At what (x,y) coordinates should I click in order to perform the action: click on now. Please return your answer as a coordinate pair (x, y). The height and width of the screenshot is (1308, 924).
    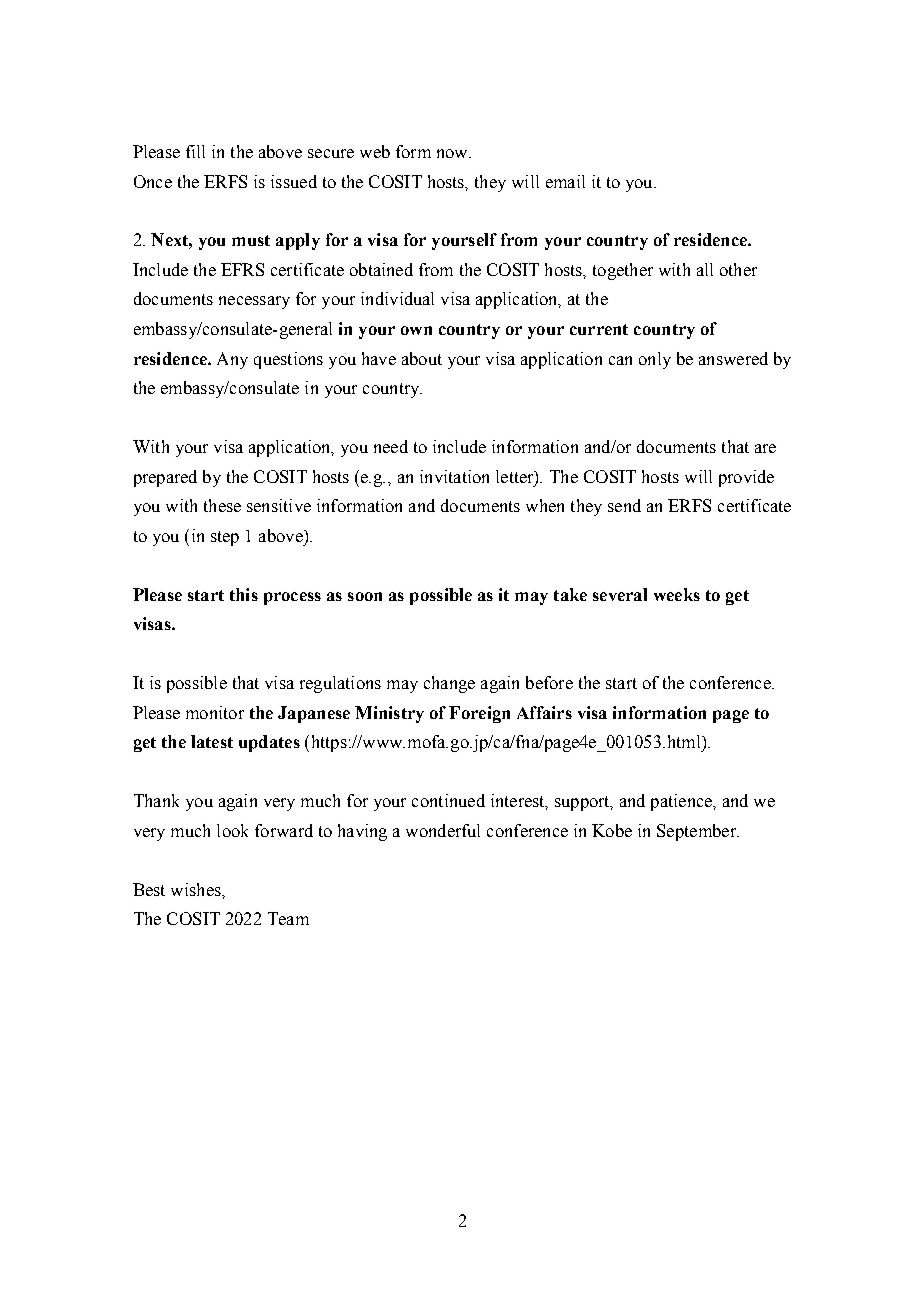
    Looking at the image, I should click on (453, 153).
